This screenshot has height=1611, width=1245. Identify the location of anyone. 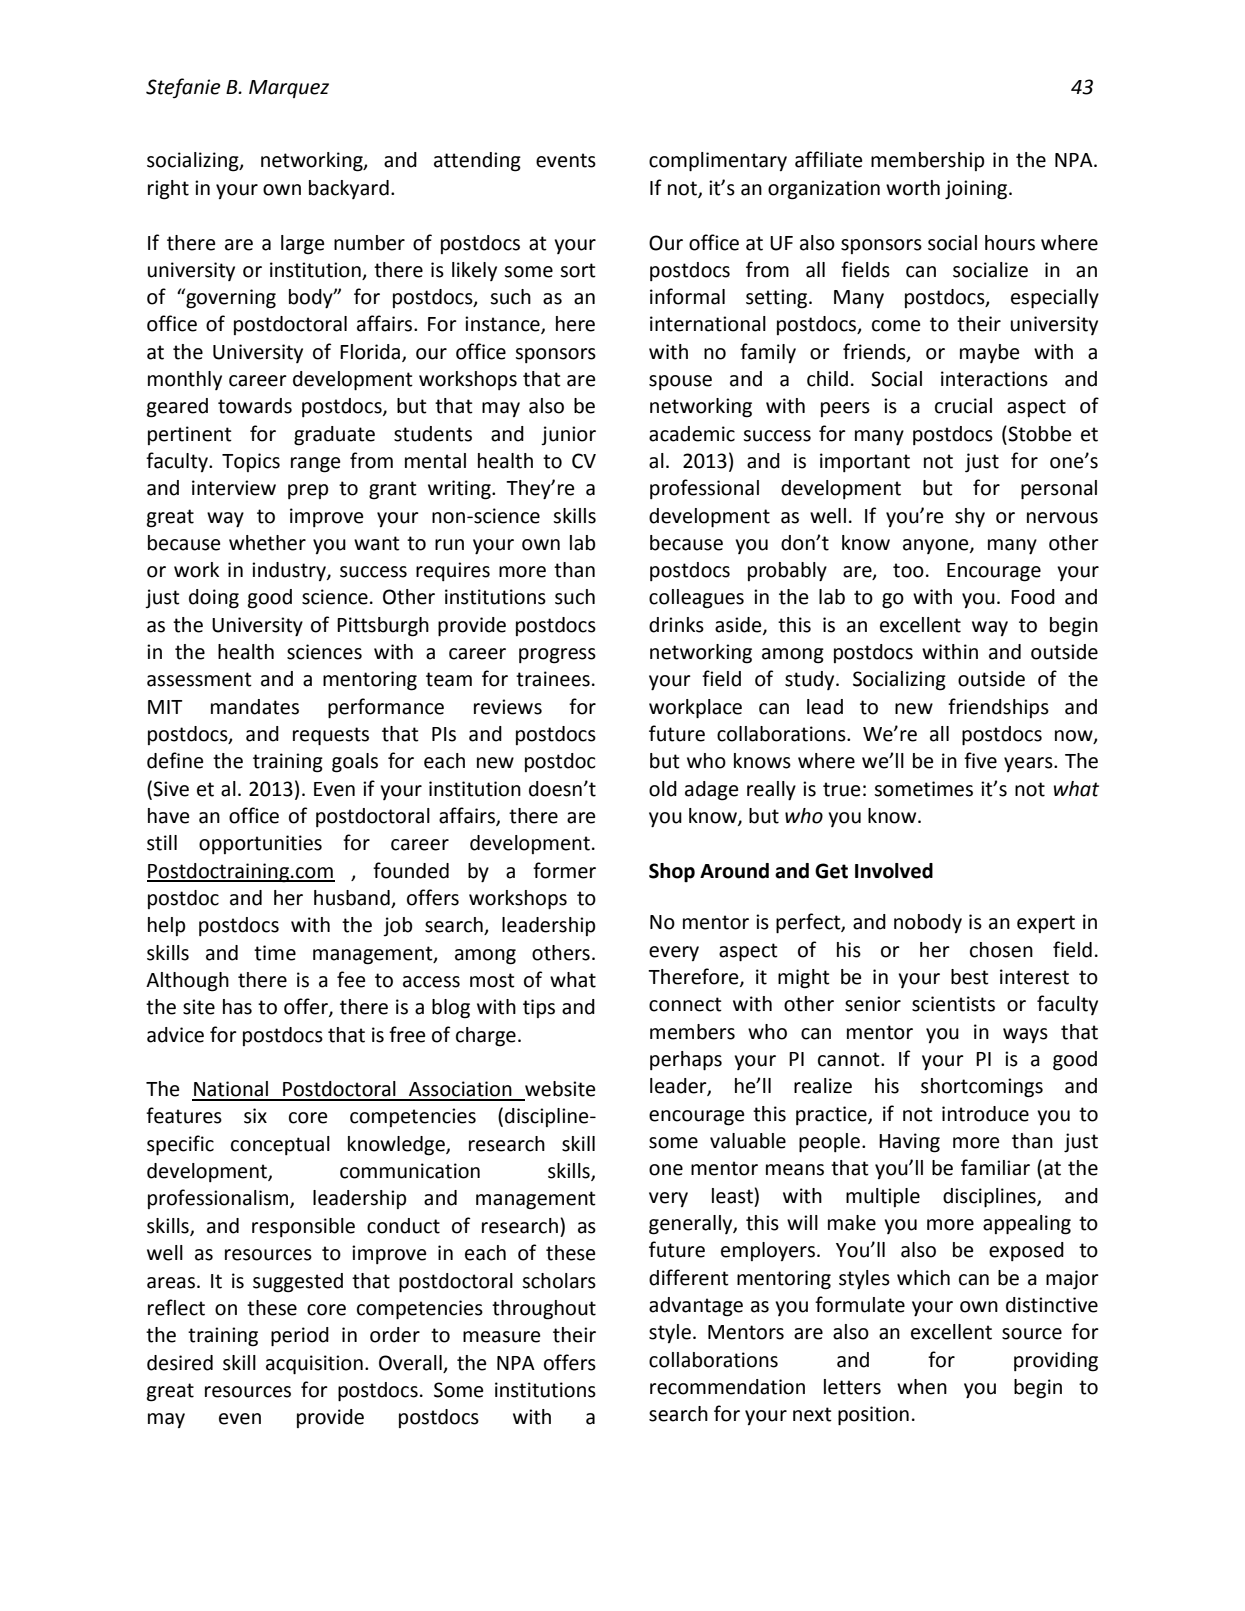
(937, 546).
